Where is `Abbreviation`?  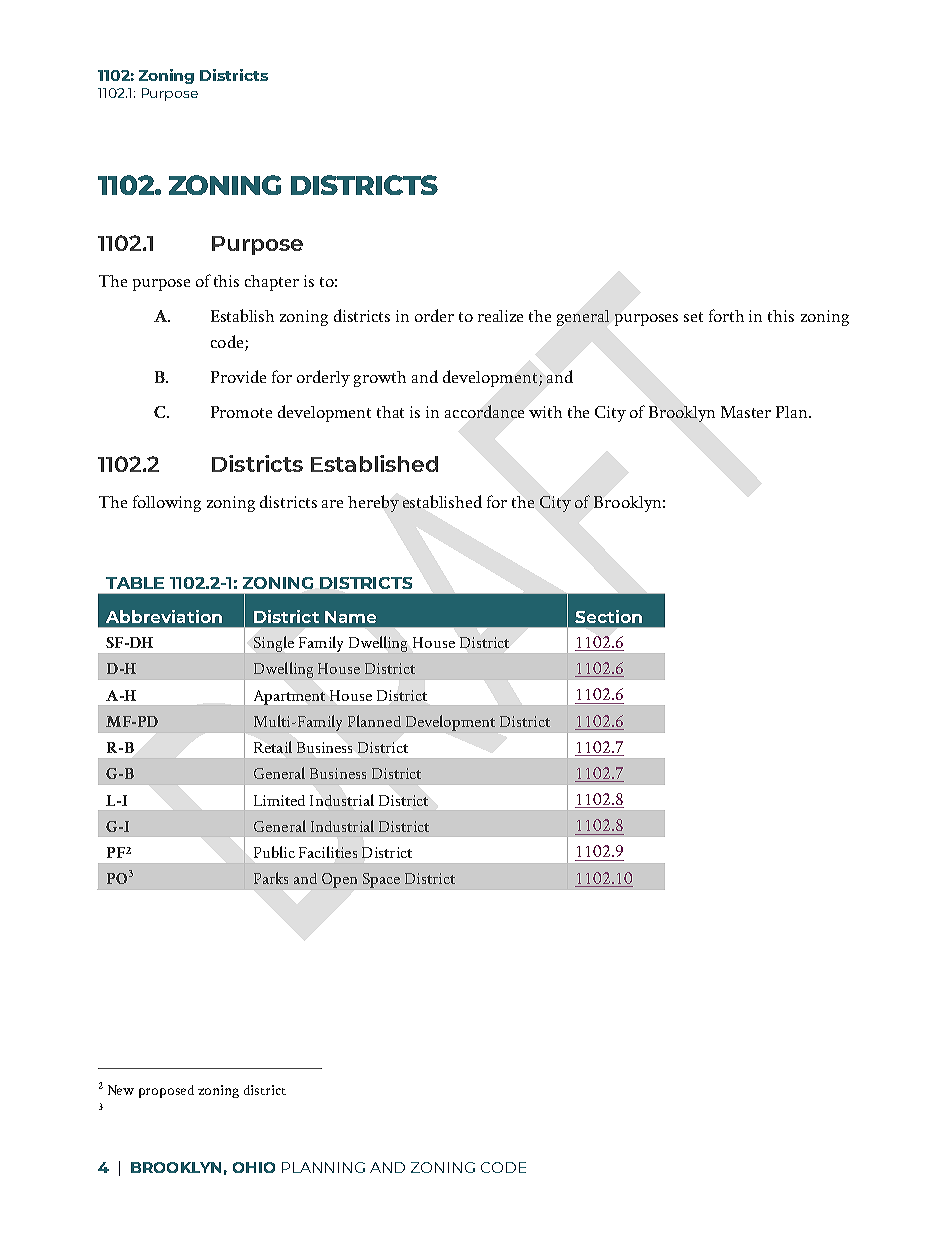 Abbreviation is located at coordinates (164, 616).
